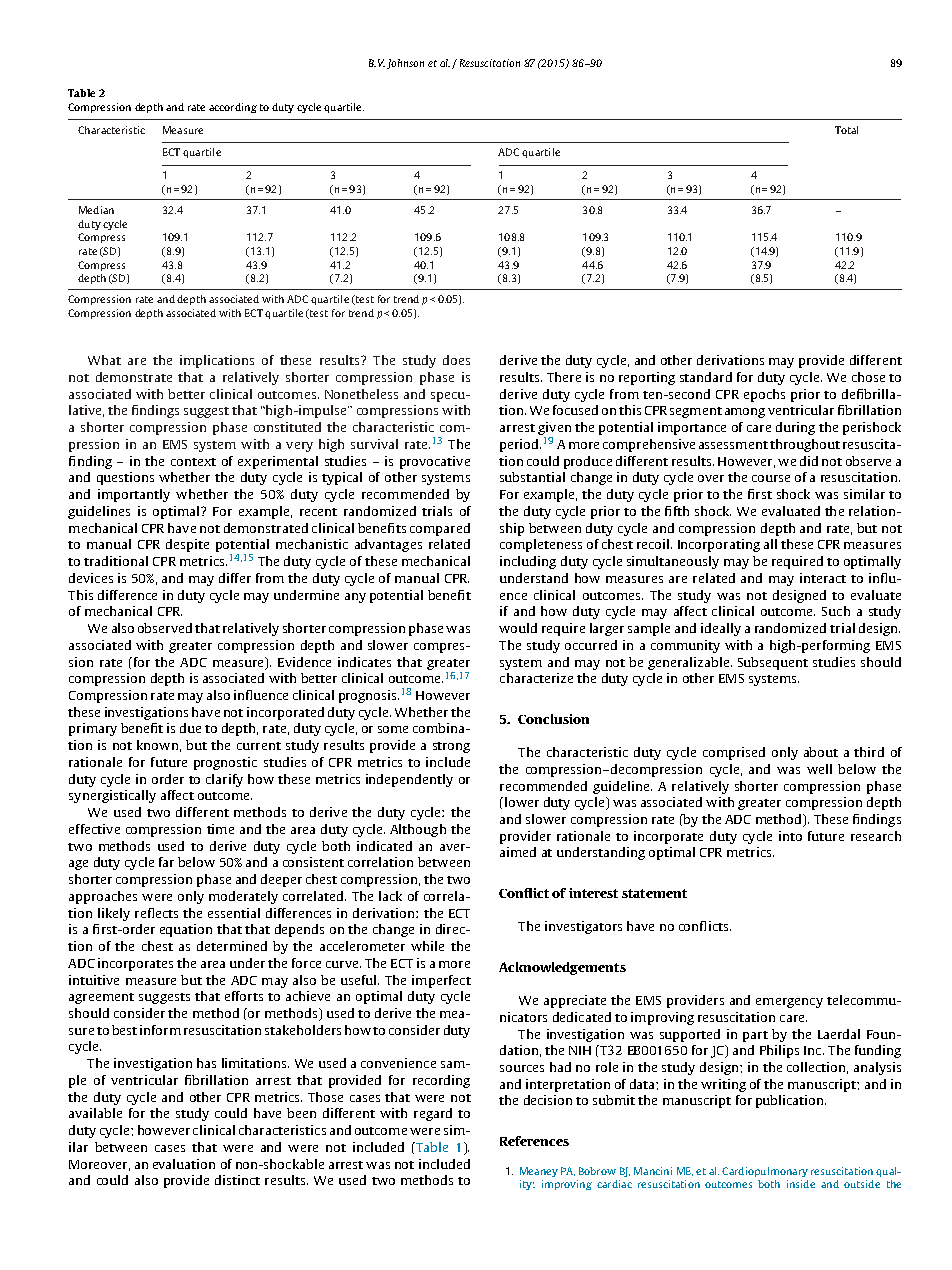 The width and height of the page is (952, 1270). What do you see at coordinates (233, 108) in the page?
I see `according` at bounding box center [233, 108].
